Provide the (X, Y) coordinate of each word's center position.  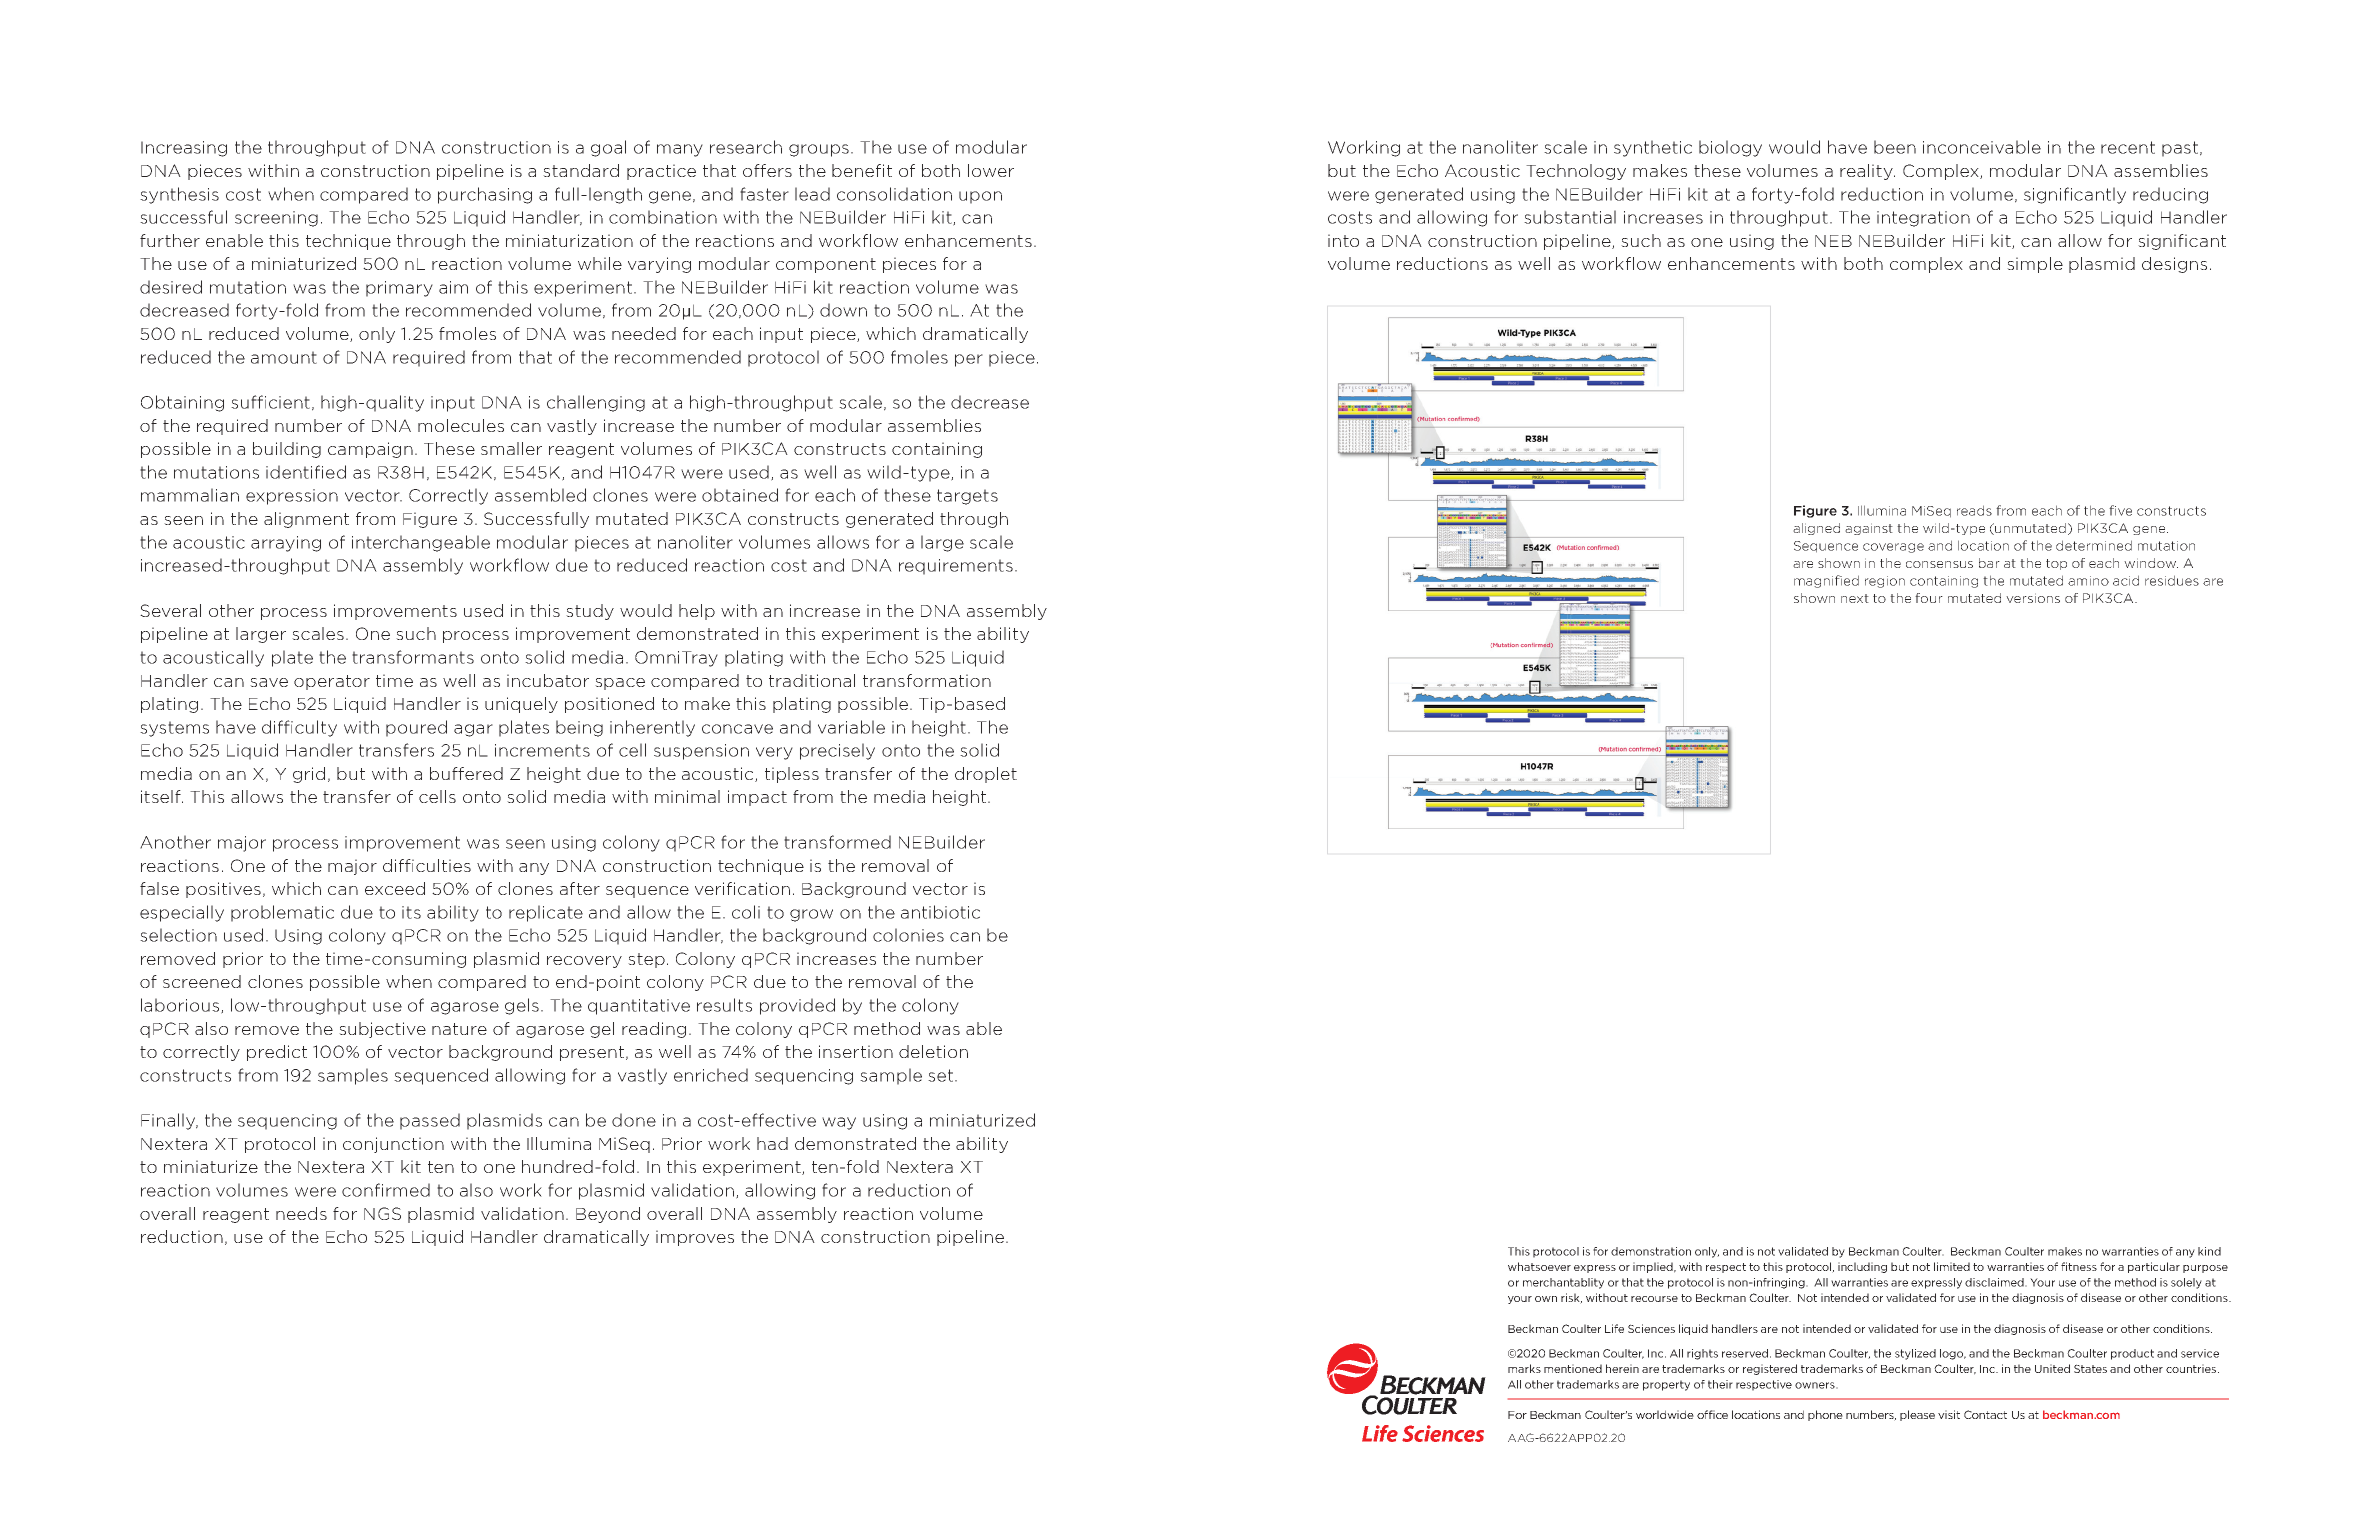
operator (332, 682)
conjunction (393, 1145)
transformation (927, 680)
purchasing (485, 195)
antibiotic (940, 912)
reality (1867, 172)
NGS (382, 1213)
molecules (461, 425)
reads (1974, 510)
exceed (395, 888)
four (1929, 598)
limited (1952, 1266)
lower (991, 170)
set (940, 1075)
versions (2033, 598)
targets (967, 497)
